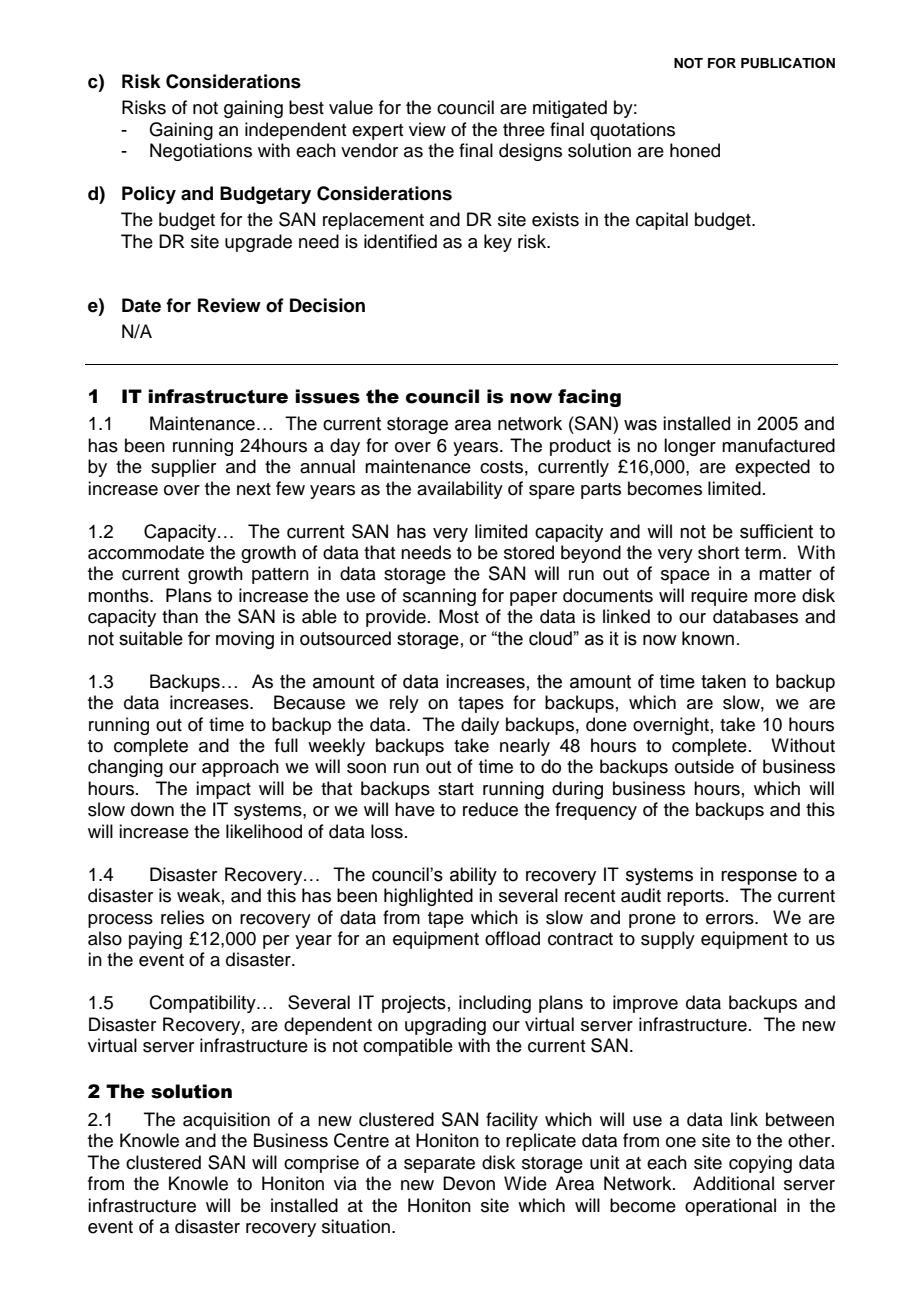 The width and height of the image is (924, 1308). I want to click on acquisition, so click(226, 1121).
